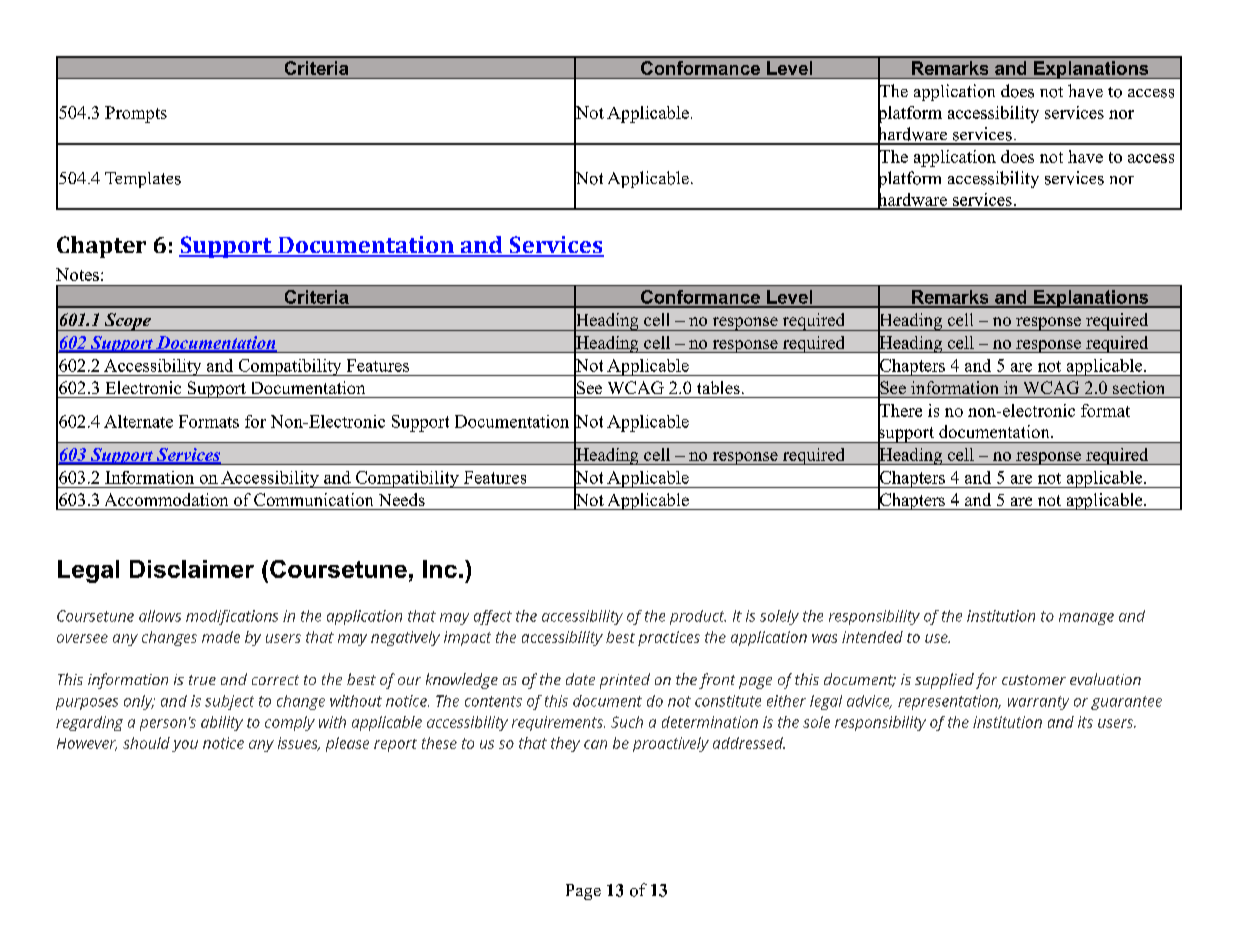 This document has height=952, width=1233. What do you see at coordinates (627, 722) in the document?
I see `Such` at bounding box center [627, 722].
